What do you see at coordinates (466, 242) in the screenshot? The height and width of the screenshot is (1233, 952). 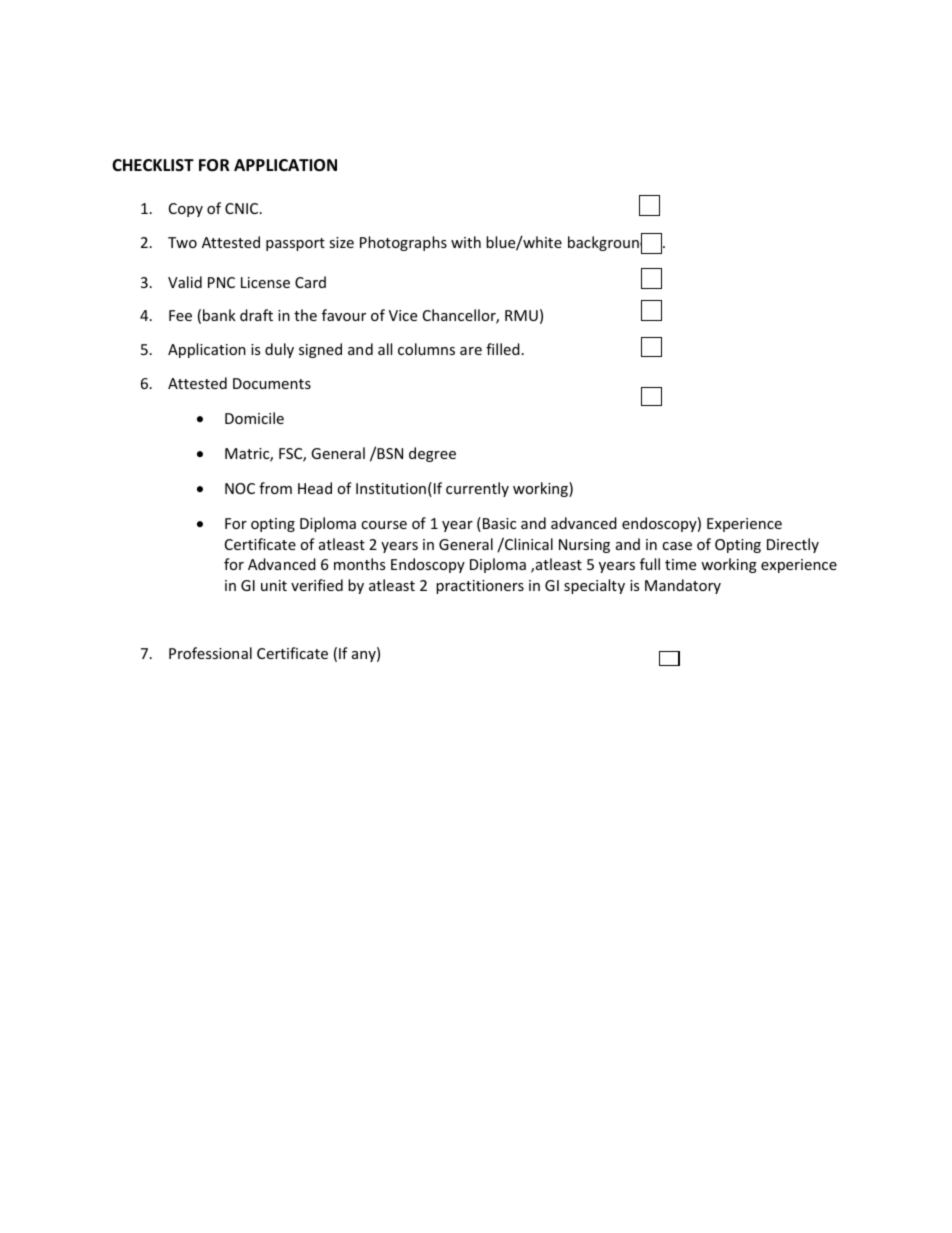 I see `with` at bounding box center [466, 242].
